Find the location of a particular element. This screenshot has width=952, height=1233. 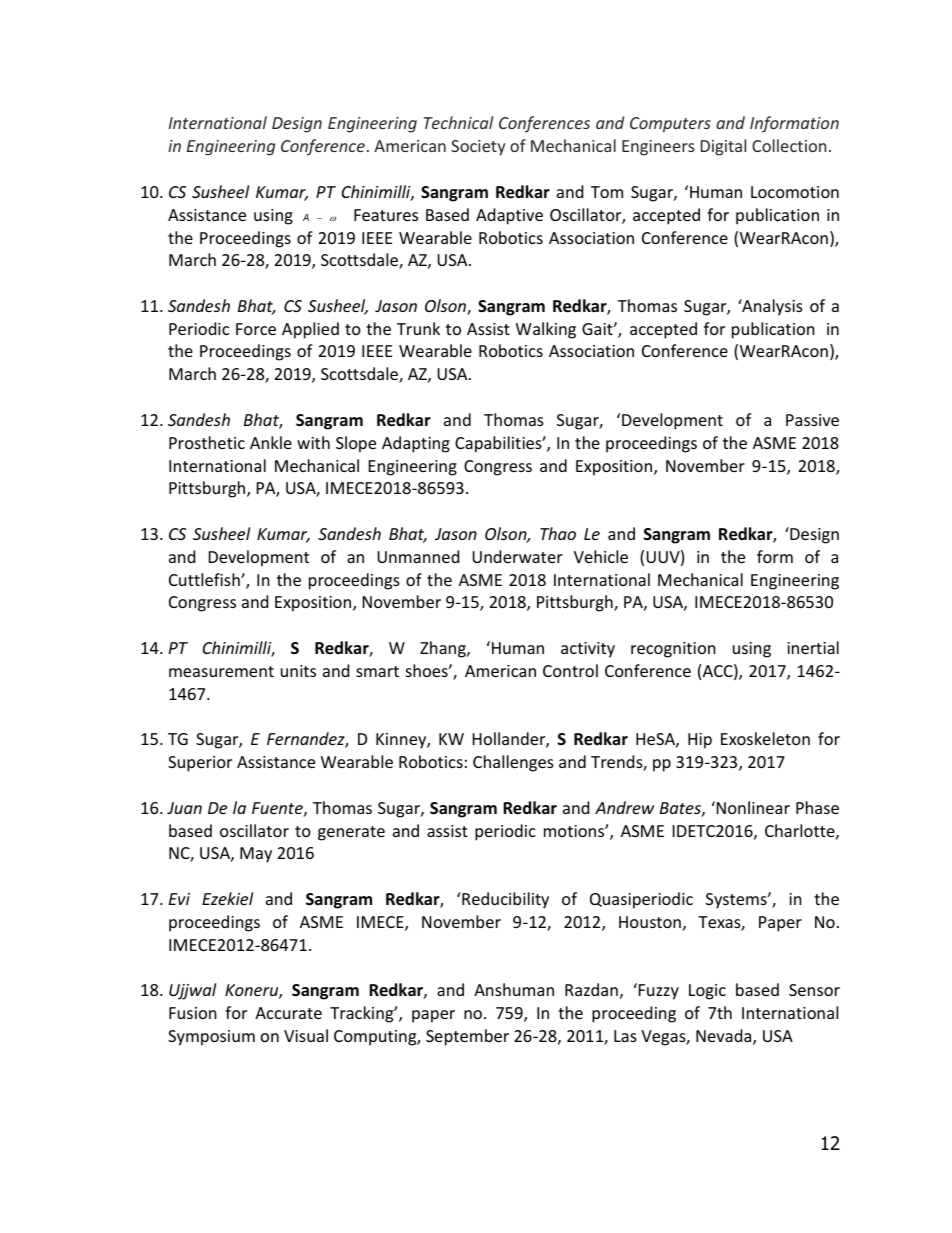

Features is located at coordinates (386, 215).
